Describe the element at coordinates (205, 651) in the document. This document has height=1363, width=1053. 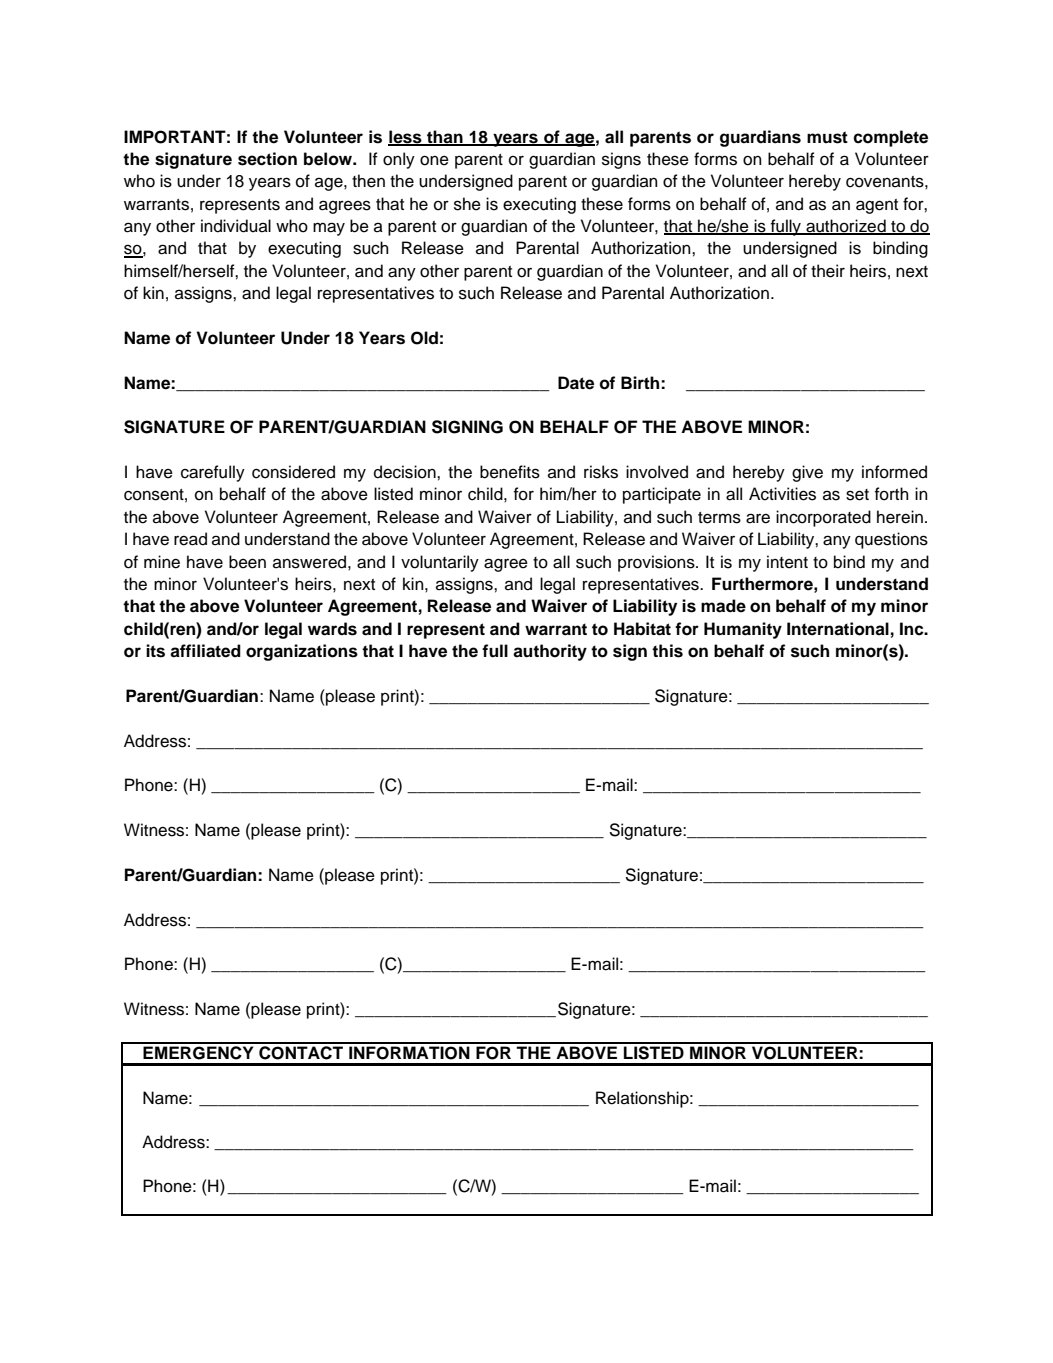
I see `affiliated` at that location.
